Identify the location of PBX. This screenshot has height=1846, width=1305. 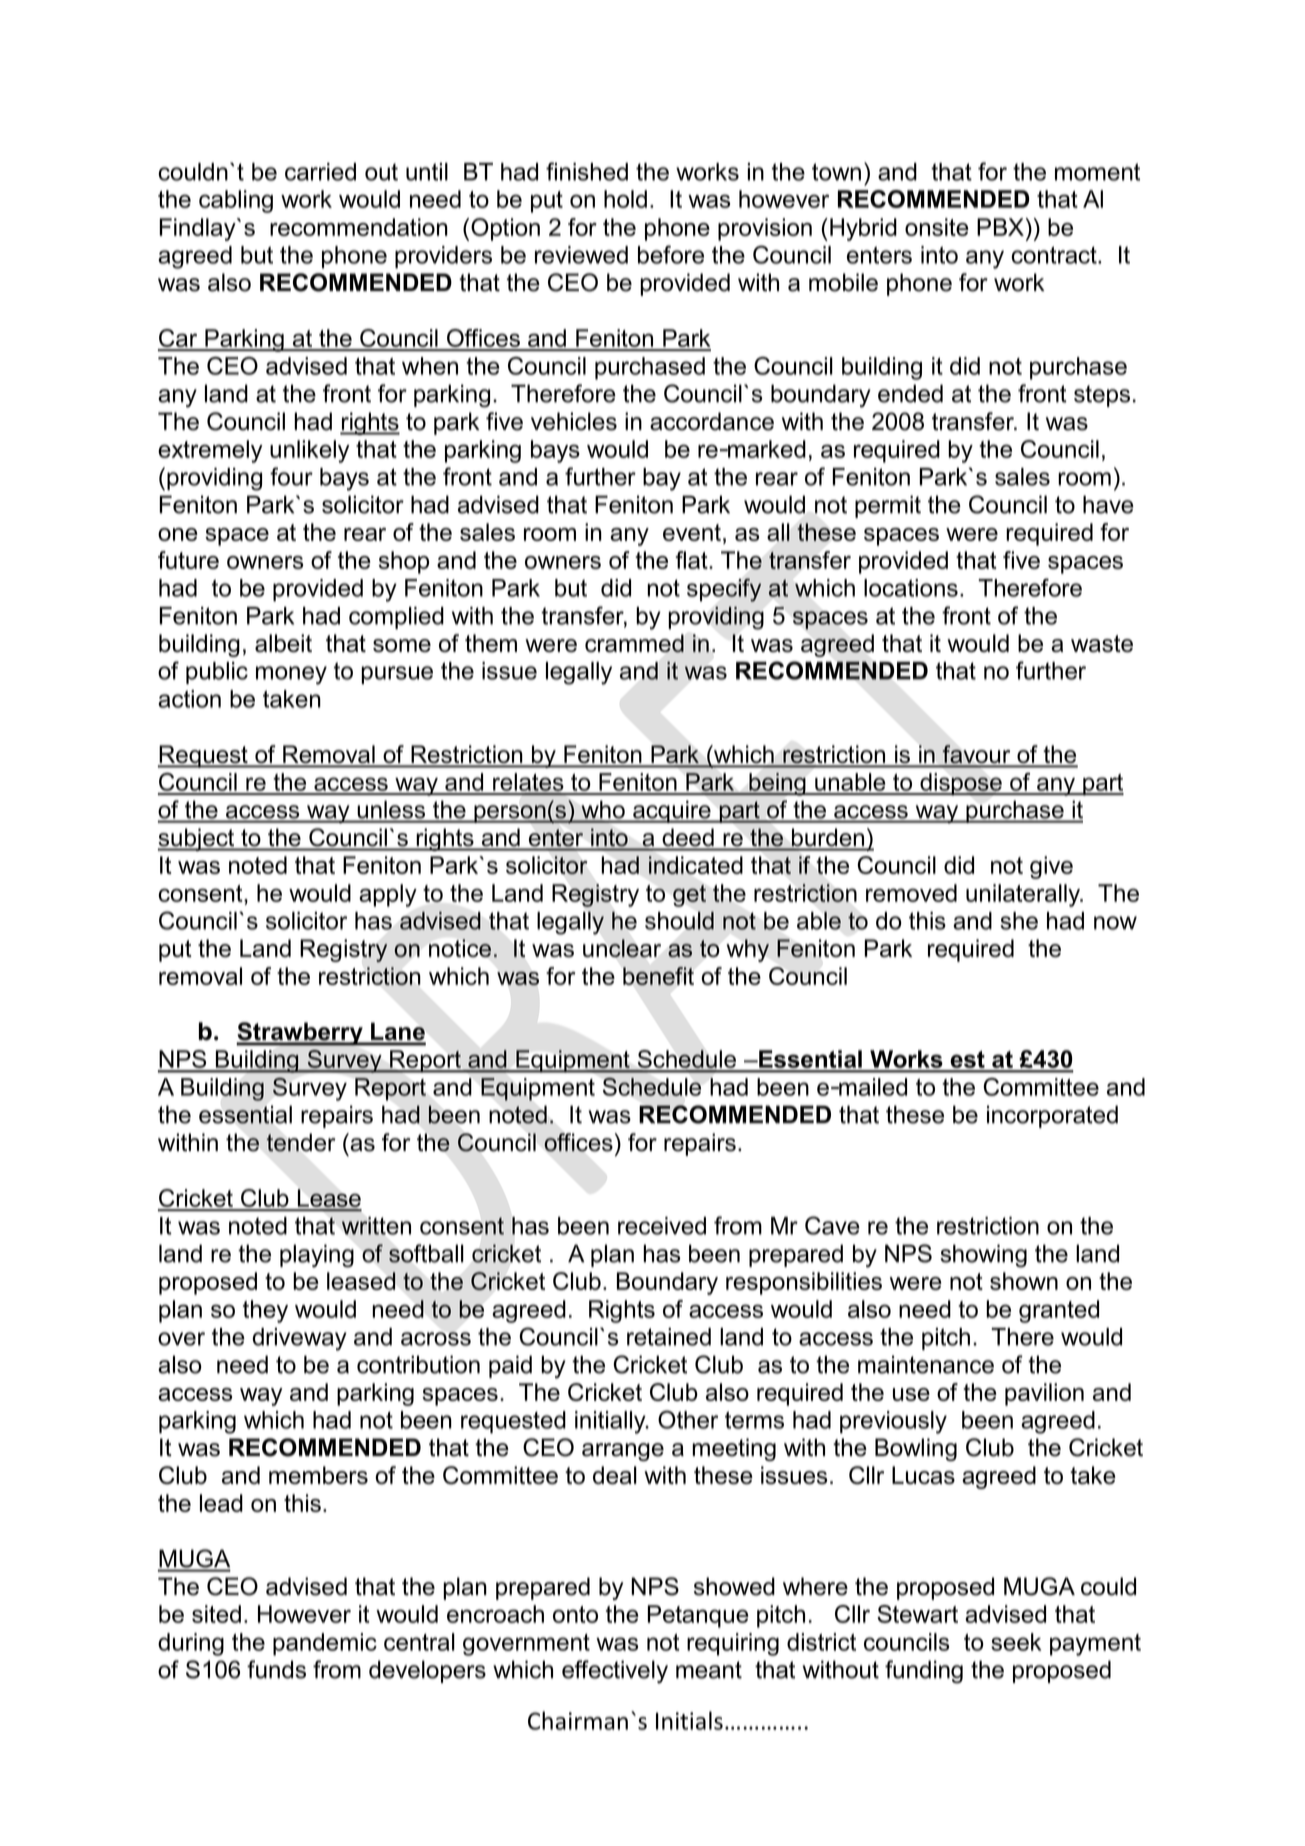
(1000, 227).
